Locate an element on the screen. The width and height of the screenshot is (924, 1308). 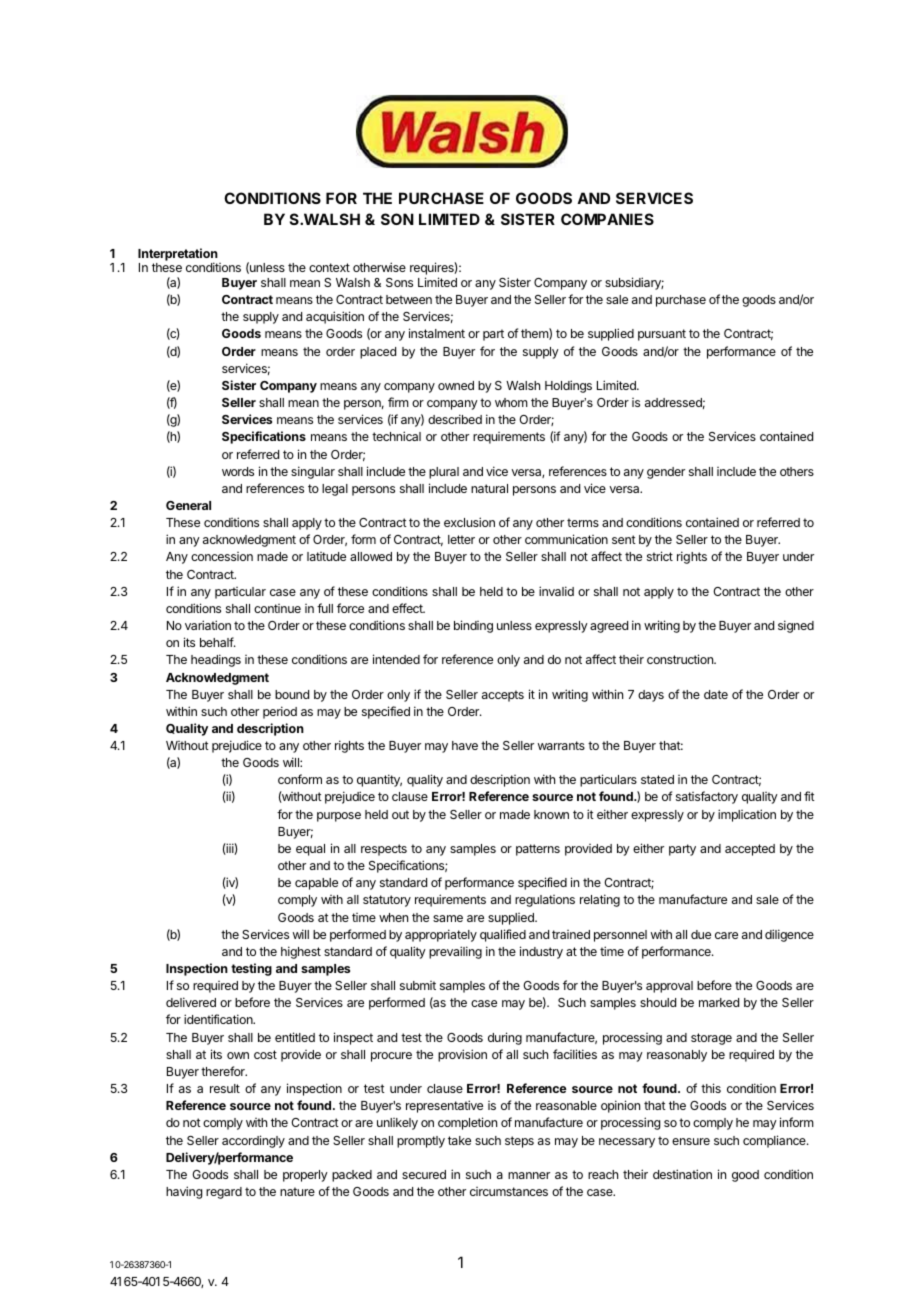
patterns is located at coordinates (538, 850).
